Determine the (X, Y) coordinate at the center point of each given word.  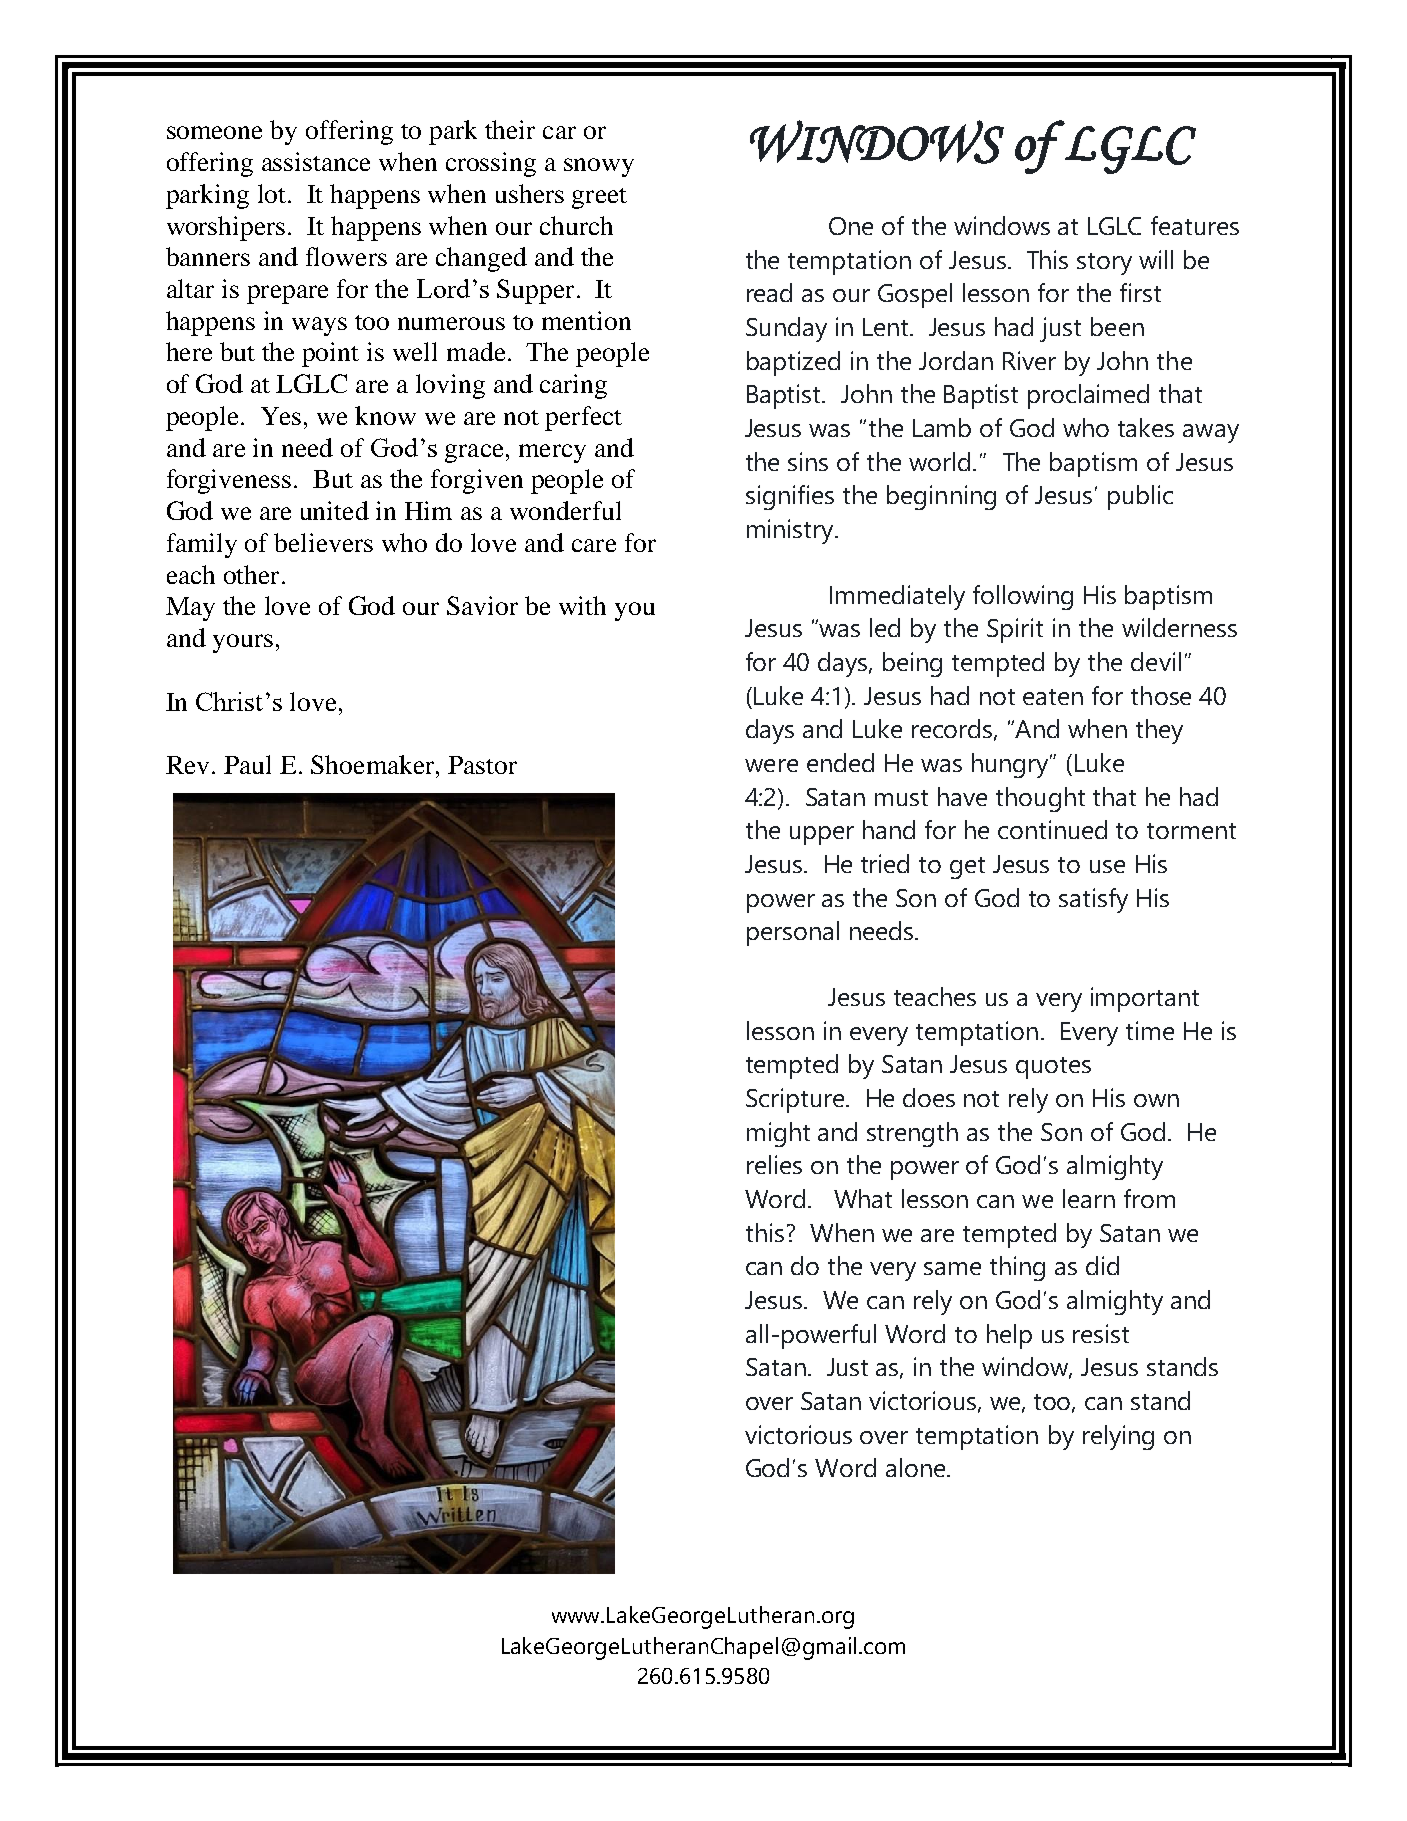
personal (793, 933)
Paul (247, 764)
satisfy (1093, 900)
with (582, 605)
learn (1089, 1198)
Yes (281, 416)
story (1104, 264)
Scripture (796, 1100)
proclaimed (1088, 396)
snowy (599, 167)
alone (917, 1467)
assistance (316, 161)
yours (243, 643)
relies (774, 1164)
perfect (583, 418)
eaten (1053, 697)
